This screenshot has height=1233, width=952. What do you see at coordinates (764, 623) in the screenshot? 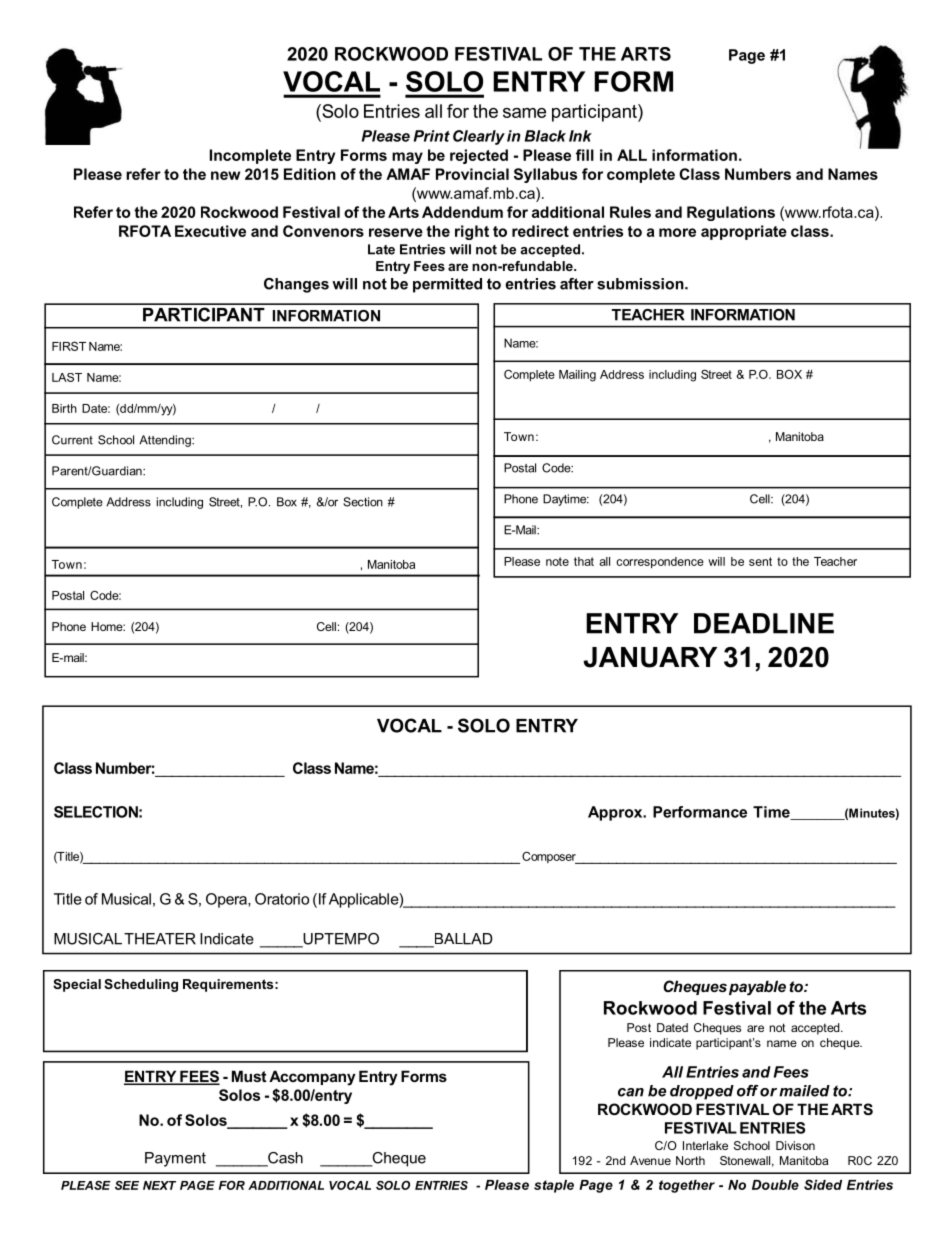
I see `DEADLINE` at bounding box center [764, 623].
